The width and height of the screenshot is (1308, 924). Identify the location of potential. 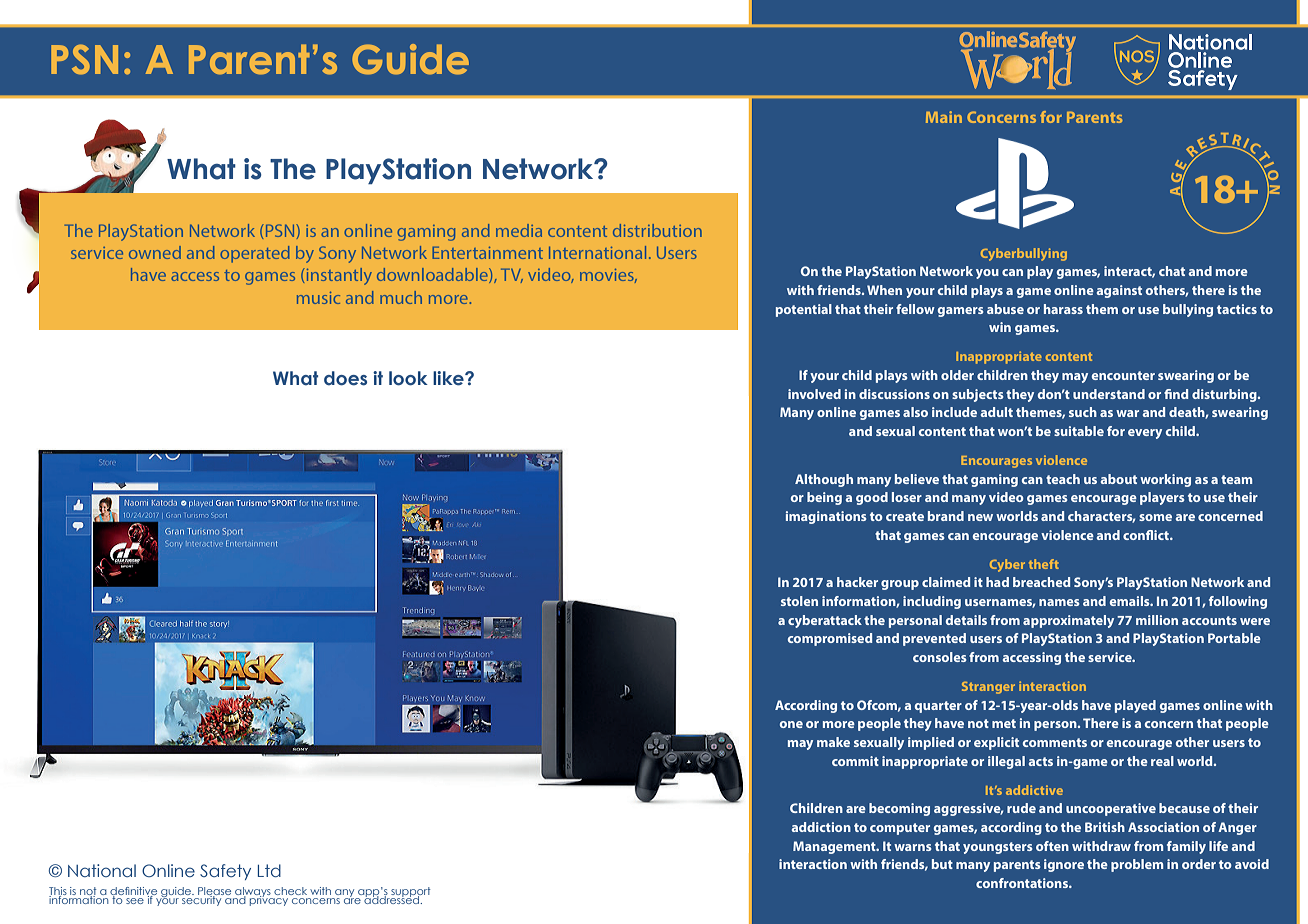
(804, 310).
